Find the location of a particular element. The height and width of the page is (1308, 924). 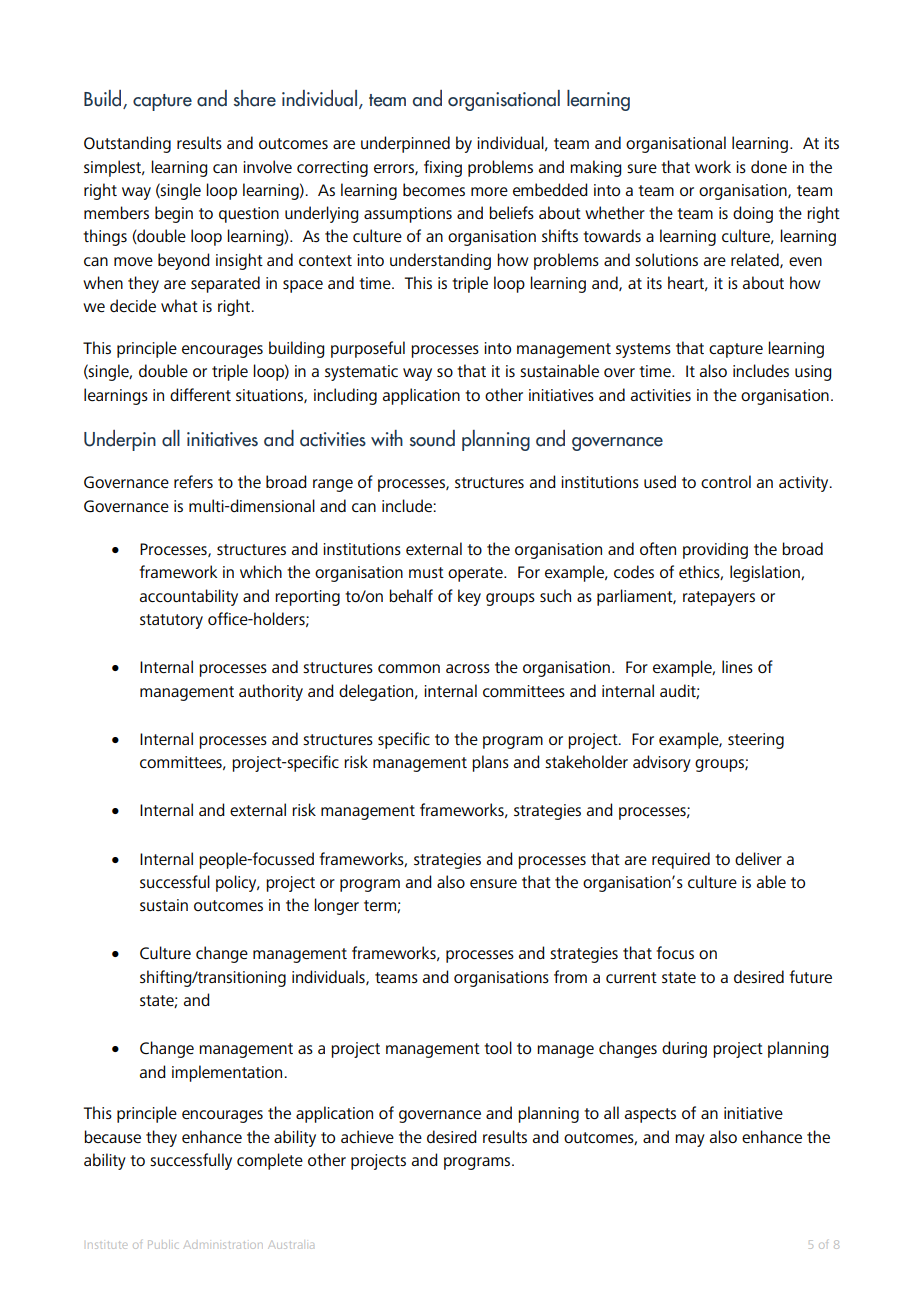

statutory is located at coordinates (171, 621).
